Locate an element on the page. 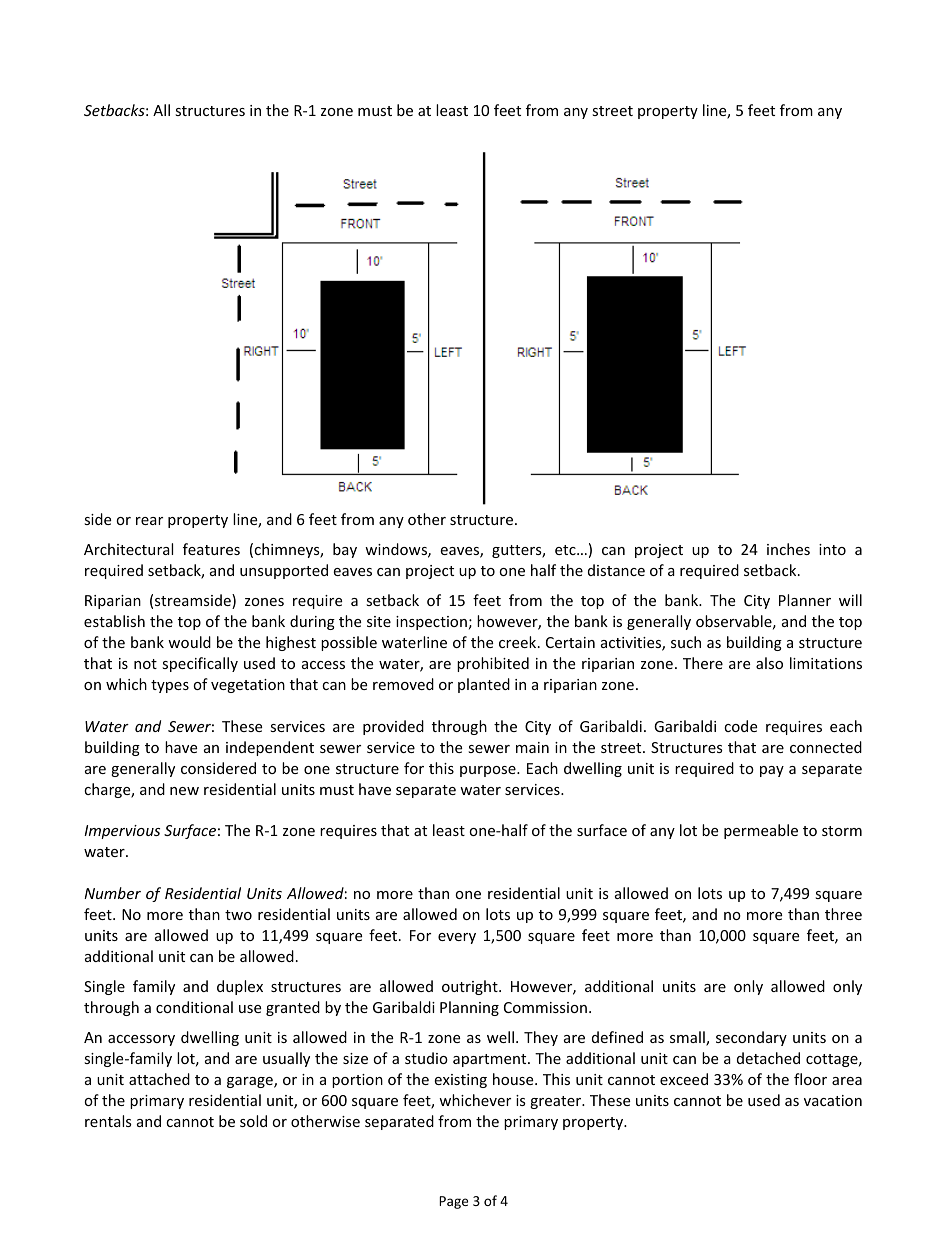  Impervious is located at coordinates (122, 832).
